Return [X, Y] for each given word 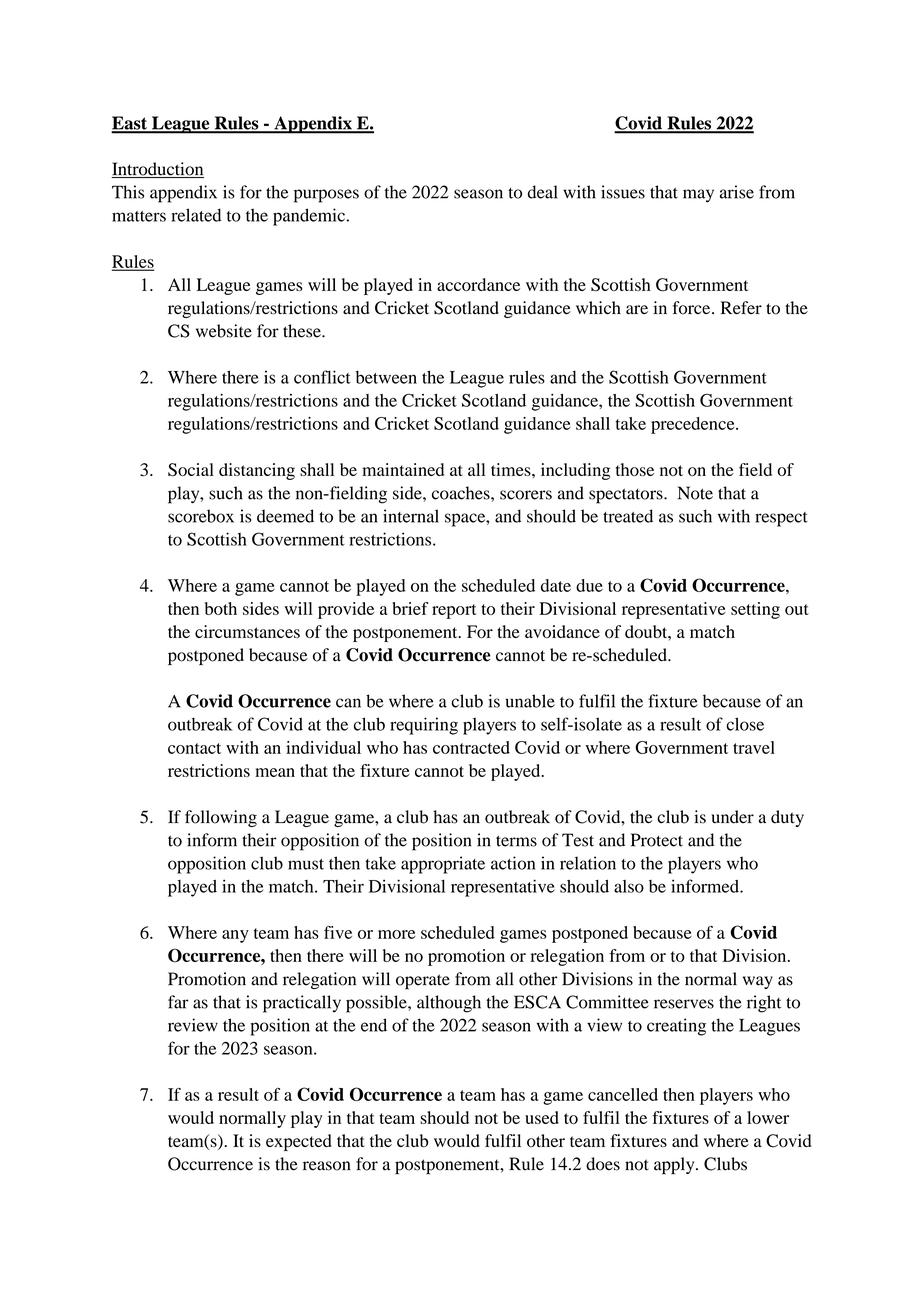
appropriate [443, 865]
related [196, 215]
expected [299, 1142]
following [221, 818]
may [698, 196]
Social [191, 470]
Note [695, 493]
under [732, 817]
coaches [462, 493]
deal [542, 192]
